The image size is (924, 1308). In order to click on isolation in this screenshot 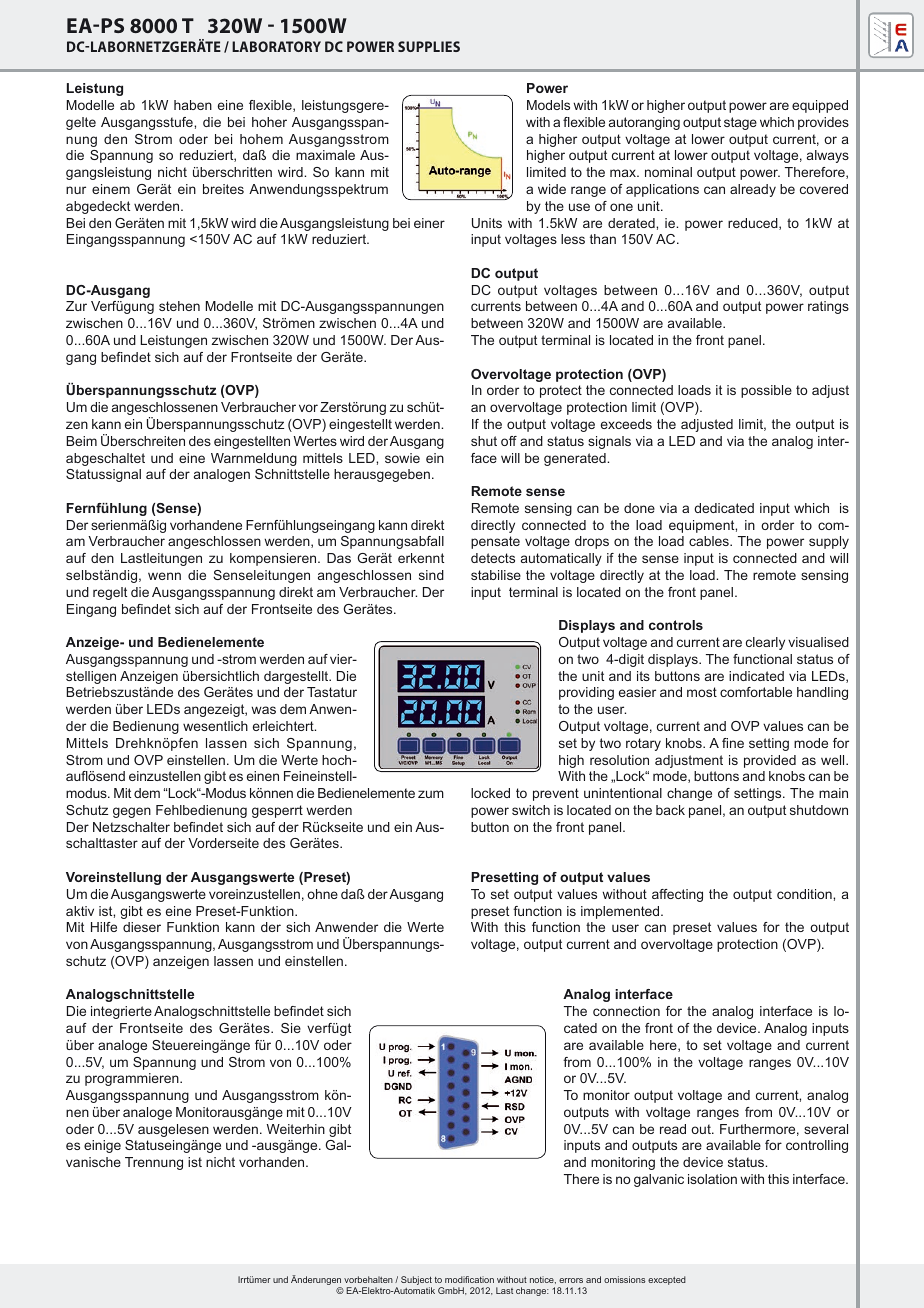, I will do `click(712, 1179)`.
